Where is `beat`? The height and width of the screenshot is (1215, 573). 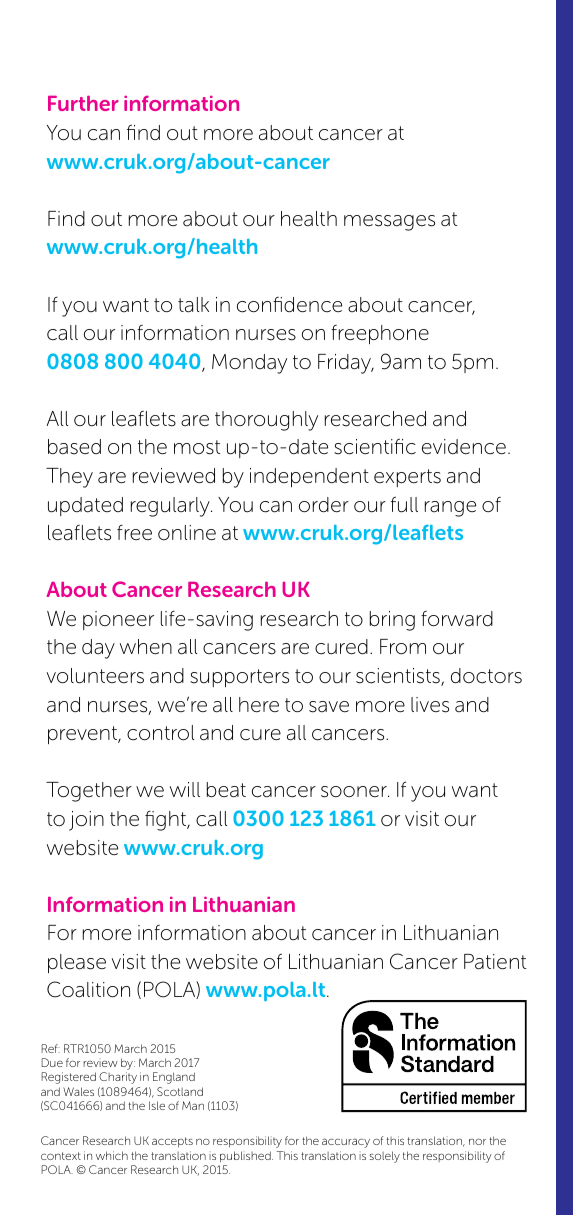 beat is located at coordinates (226, 790).
